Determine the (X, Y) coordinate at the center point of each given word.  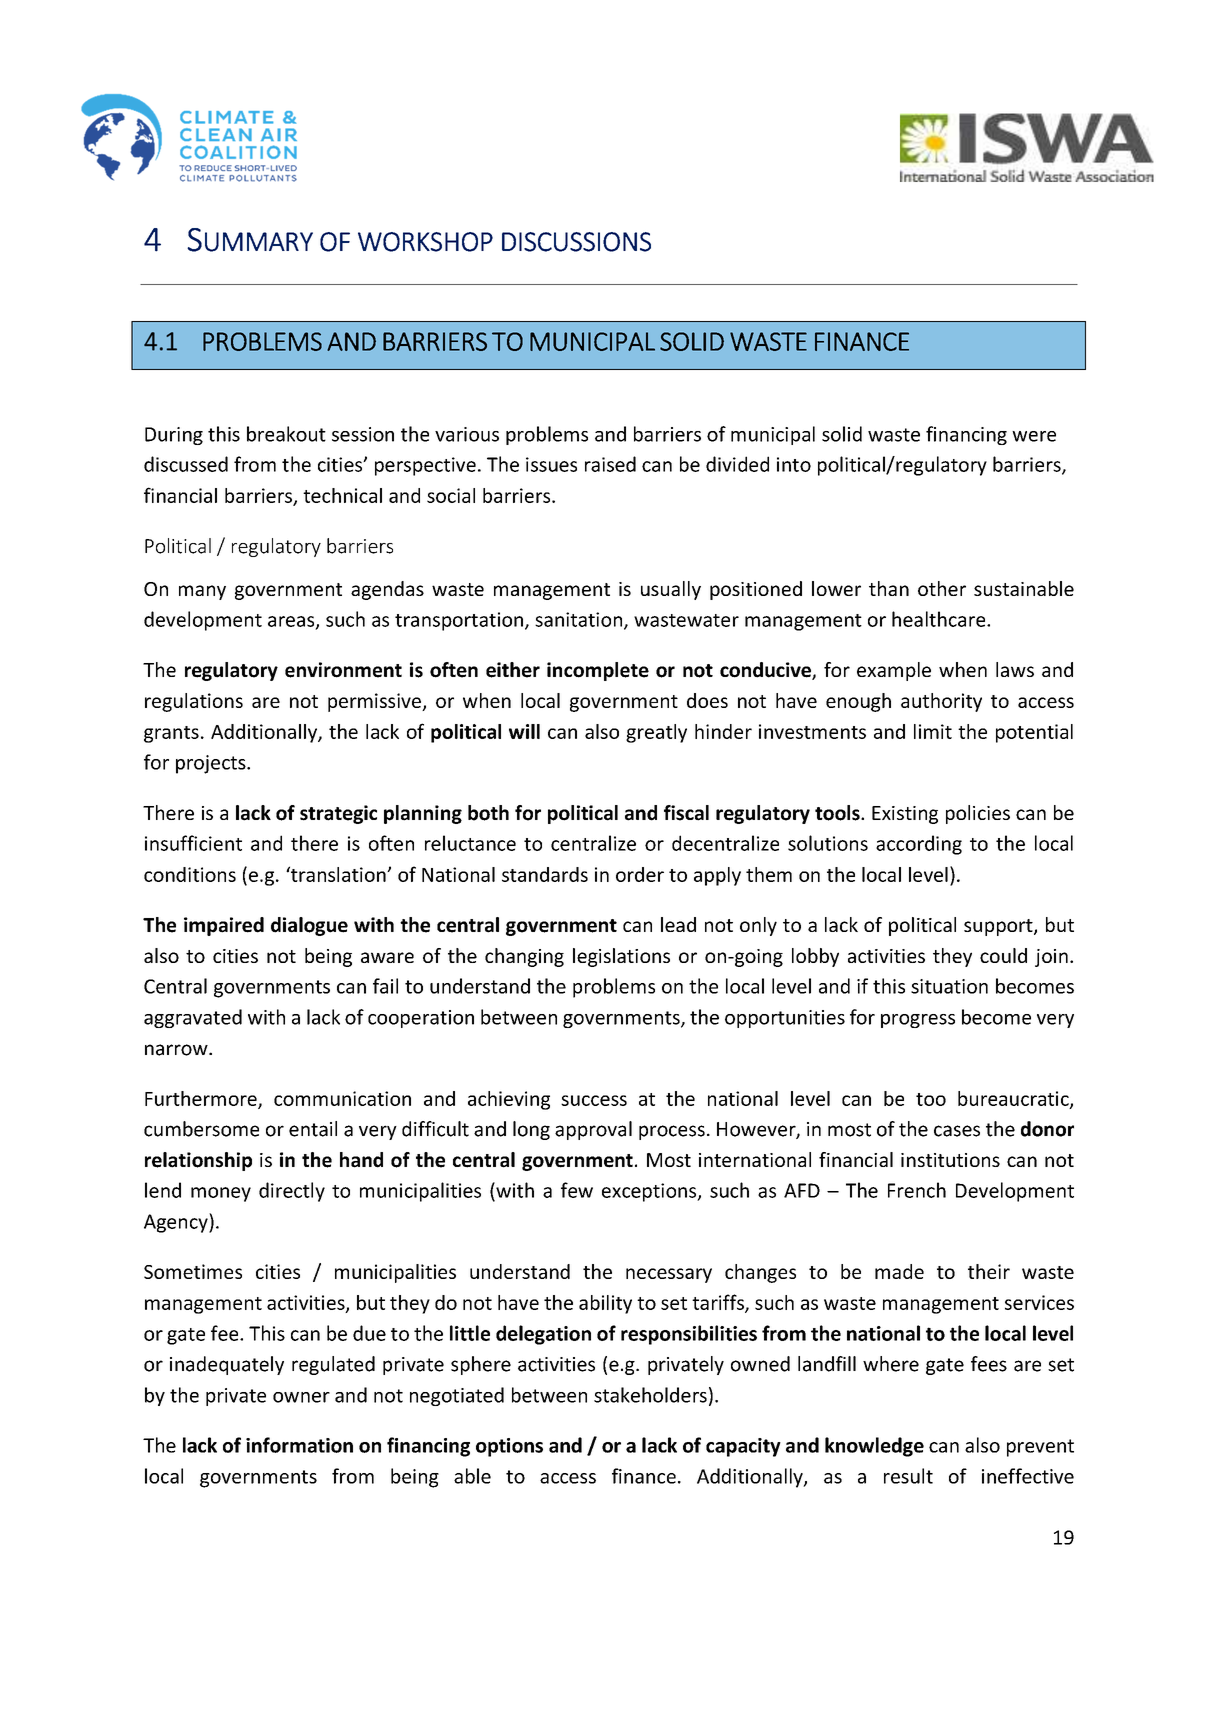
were (1034, 436)
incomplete (598, 671)
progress (918, 1021)
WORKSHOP (425, 242)
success (594, 1100)
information (299, 1445)
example (894, 671)
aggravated (193, 1018)
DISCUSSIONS (576, 242)
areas (292, 622)
